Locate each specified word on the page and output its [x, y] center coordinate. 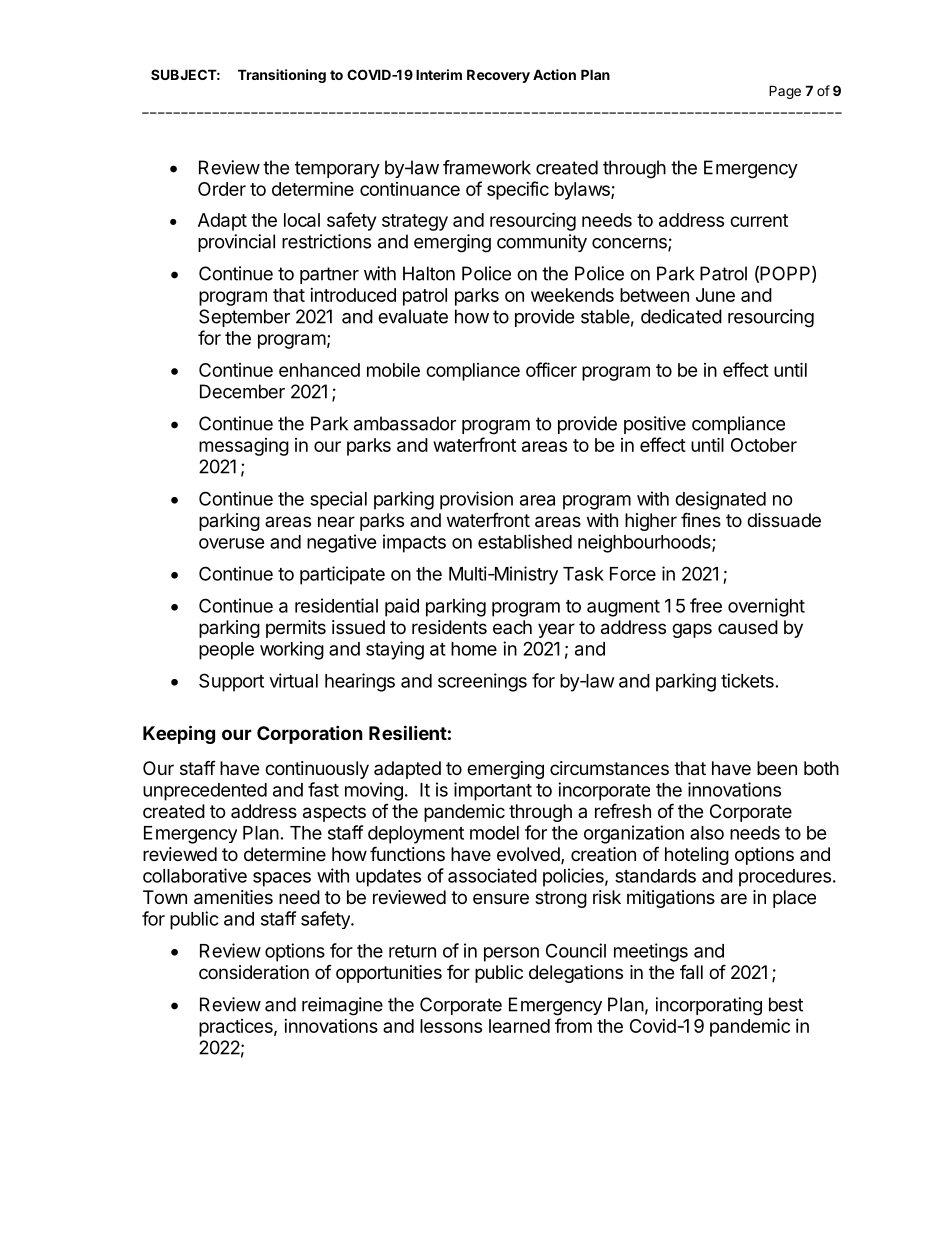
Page [785, 92]
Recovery [498, 76]
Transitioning [282, 76]
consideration [254, 972]
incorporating [709, 1006]
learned [519, 1026]
